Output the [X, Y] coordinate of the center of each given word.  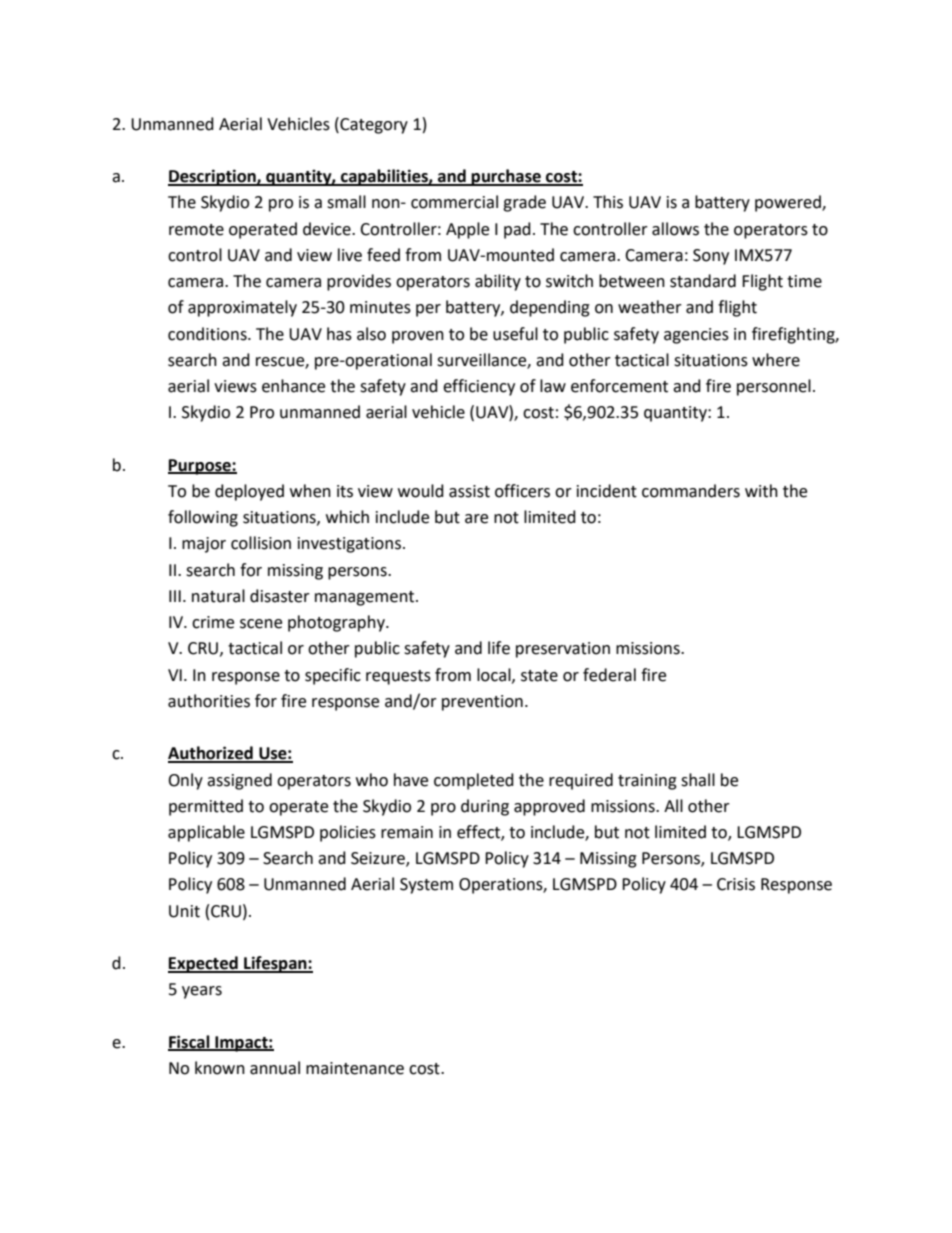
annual [275, 1068]
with [761, 491]
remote [196, 230]
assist [469, 491]
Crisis [736, 884]
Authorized [211, 754]
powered [789, 203]
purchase [506, 177]
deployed [249, 492]
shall [698, 780]
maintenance [355, 1068]
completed [474, 781]
